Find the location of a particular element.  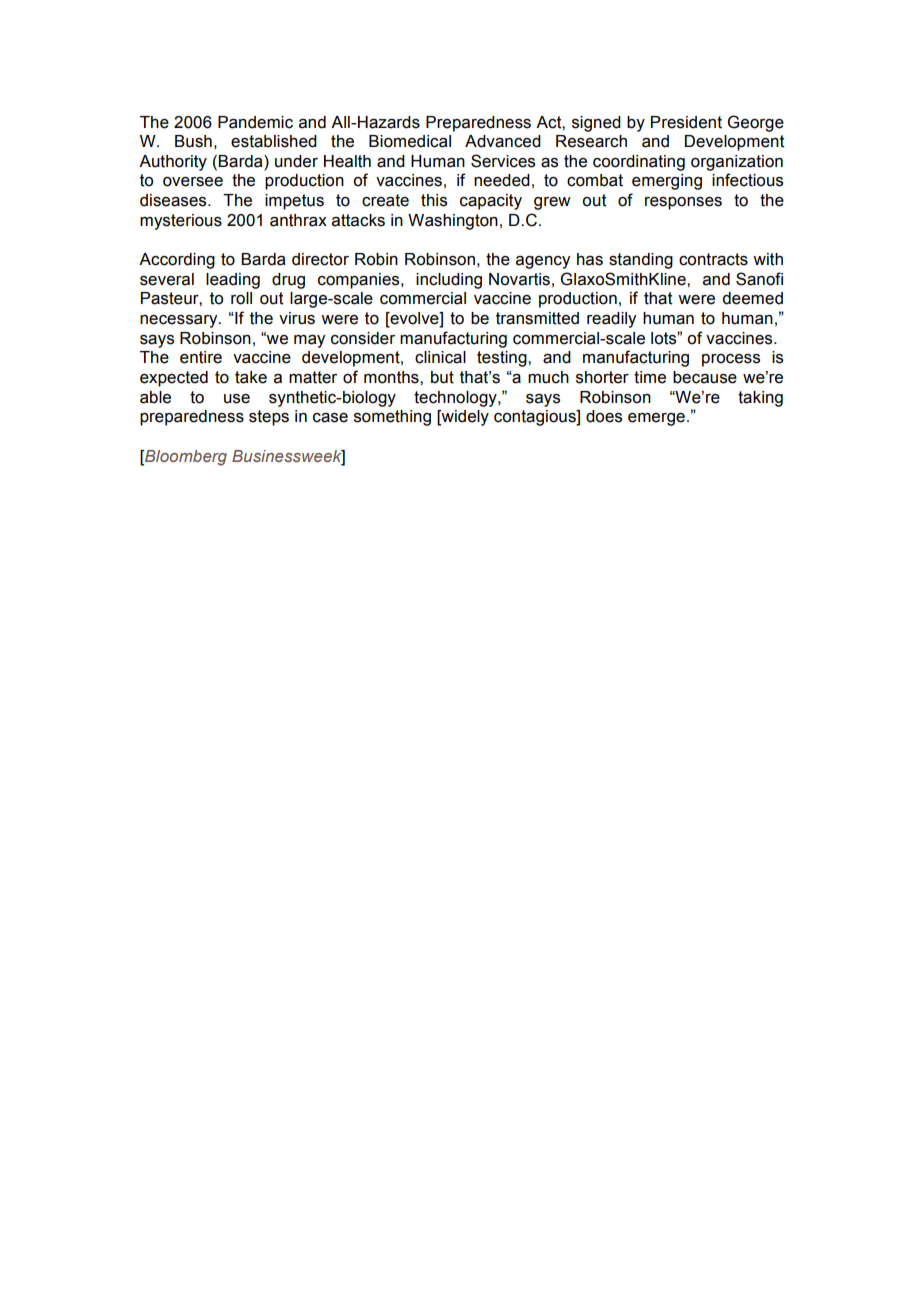

including is located at coordinates (449, 281).
